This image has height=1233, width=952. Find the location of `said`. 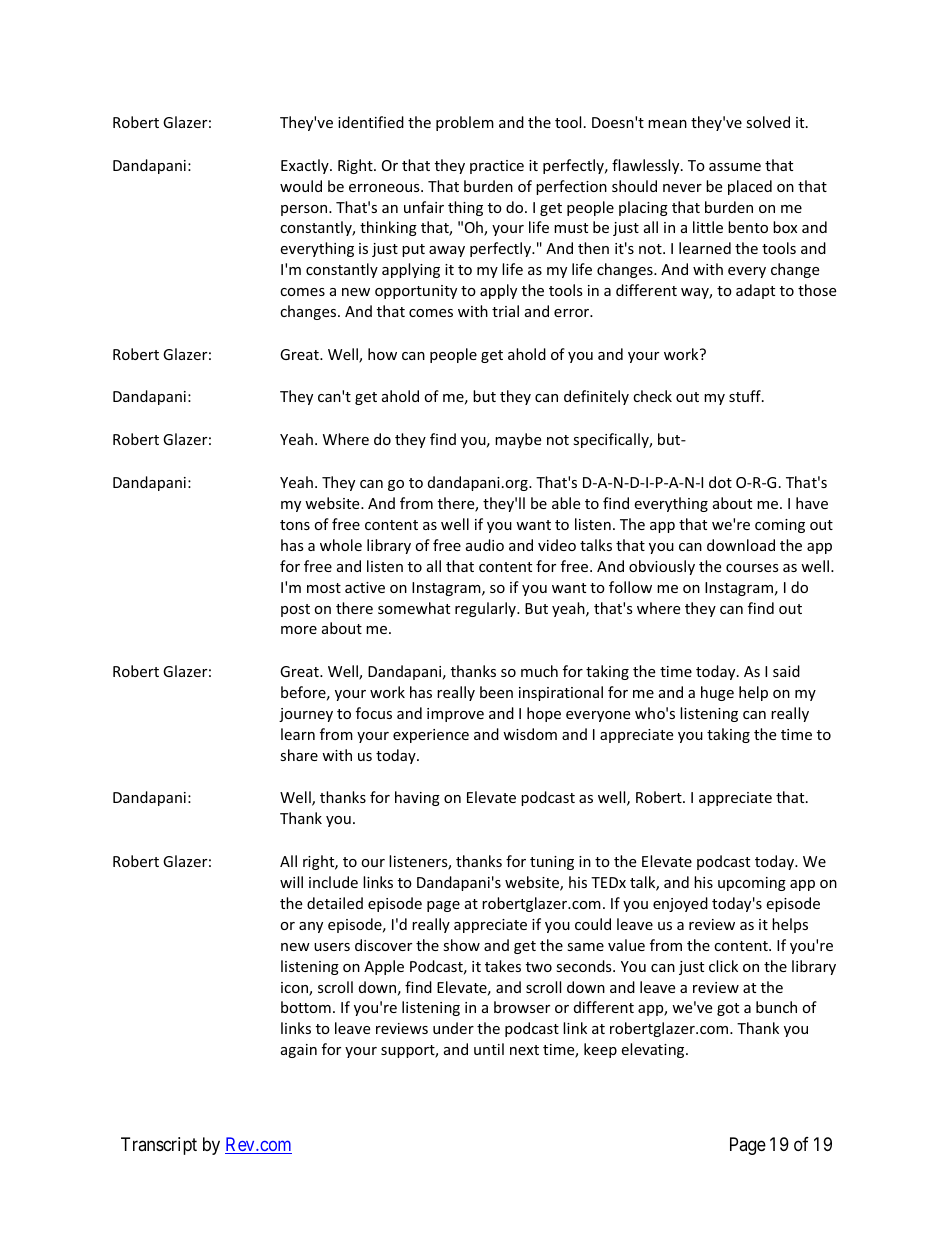

said is located at coordinates (786, 671).
